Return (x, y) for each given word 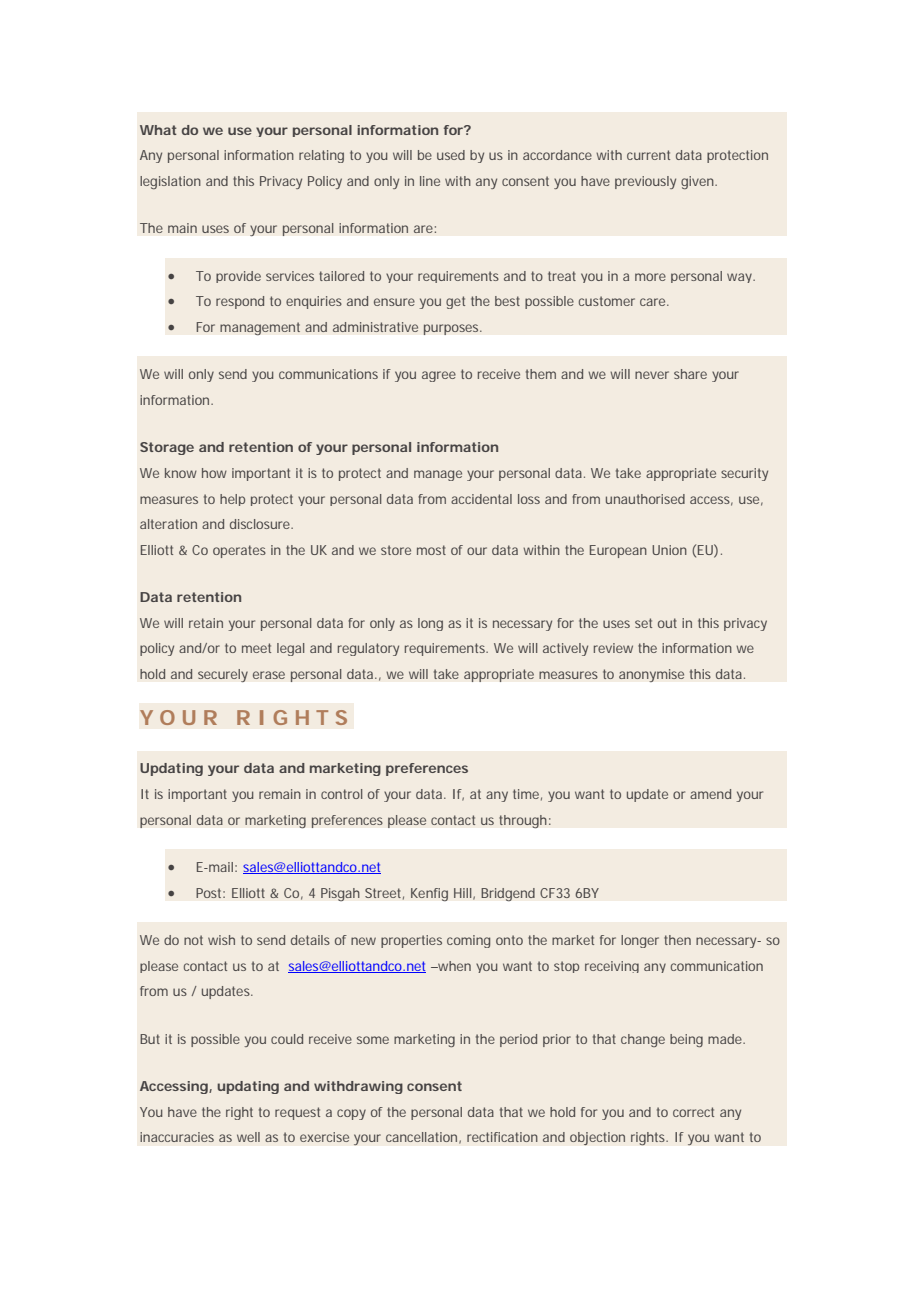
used (451, 155)
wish (221, 940)
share (690, 374)
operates (239, 551)
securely (223, 675)
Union (669, 550)
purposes (452, 329)
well (248, 1137)
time (526, 794)
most (431, 550)
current (648, 155)
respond (240, 302)
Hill (462, 893)
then (677, 940)
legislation (170, 182)
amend (710, 794)
